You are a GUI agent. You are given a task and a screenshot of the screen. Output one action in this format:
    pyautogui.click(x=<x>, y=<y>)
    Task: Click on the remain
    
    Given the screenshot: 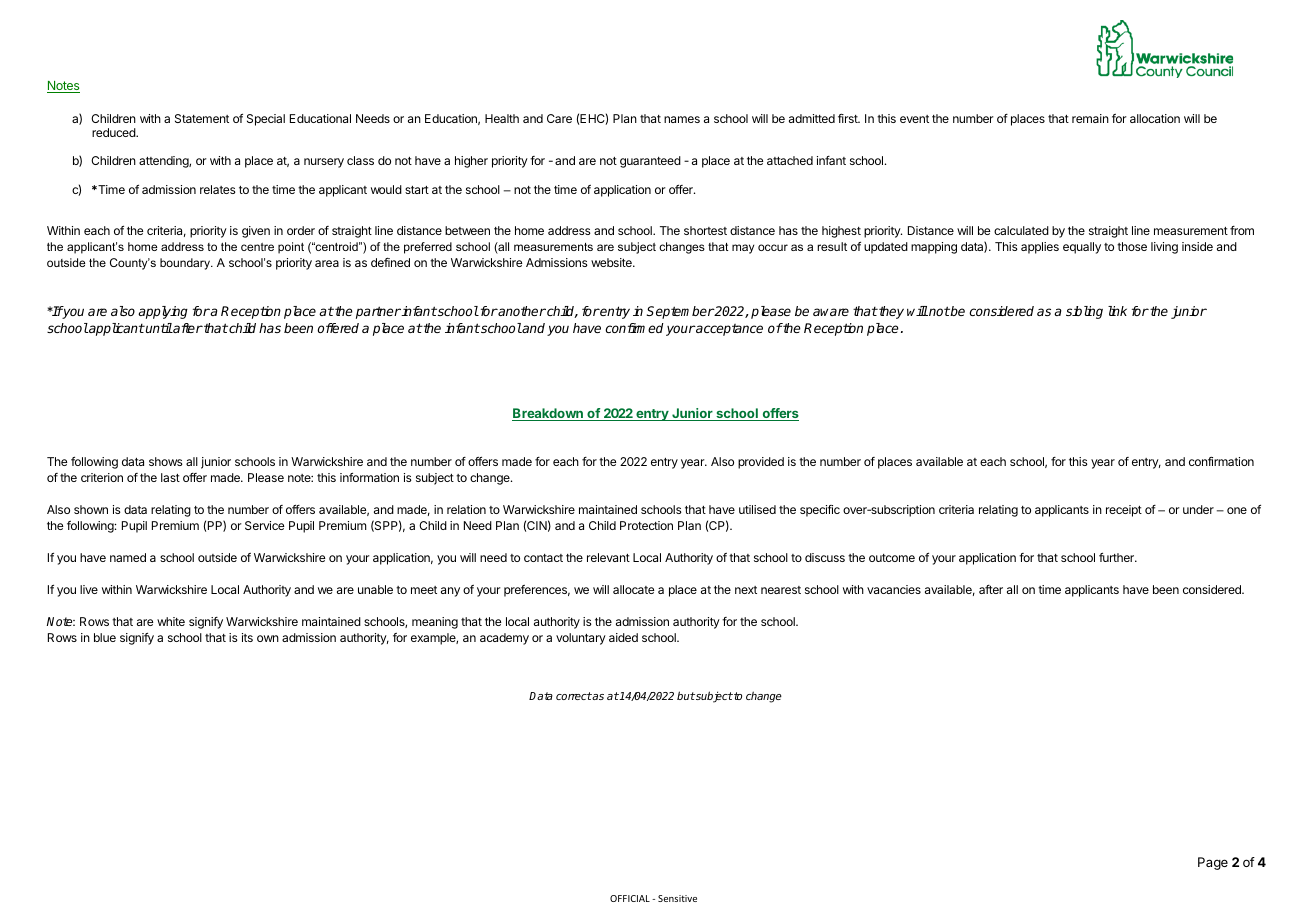 What is the action you would take?
    pyautogui.click(x=1090, y=118)
